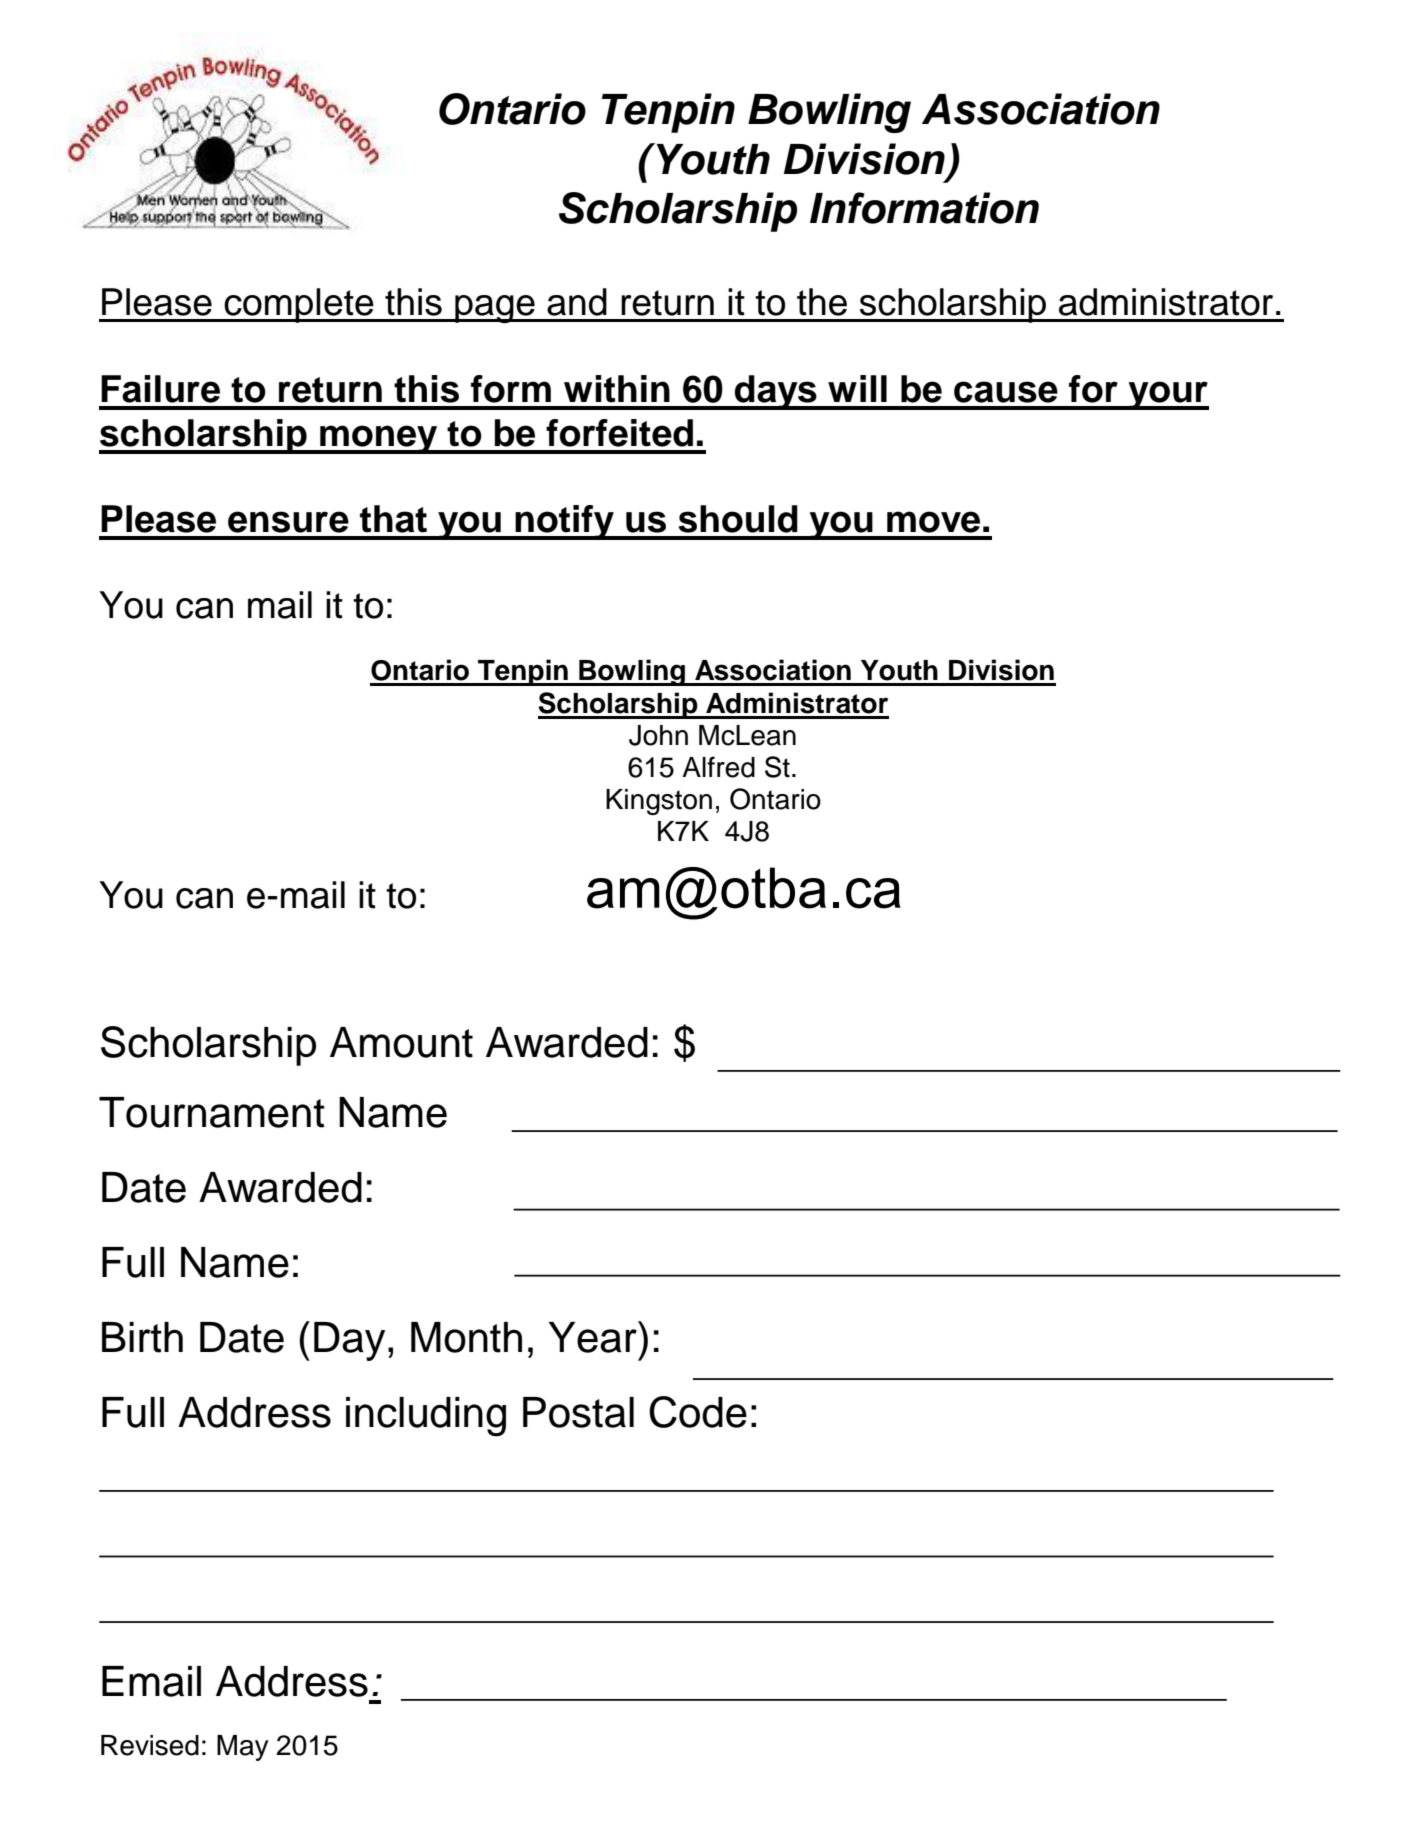 This page has width=1426, height=1845. What do you see at coordinates (718, 767) in the page?
I see `Alfred` at bounding box center [718, 767].
